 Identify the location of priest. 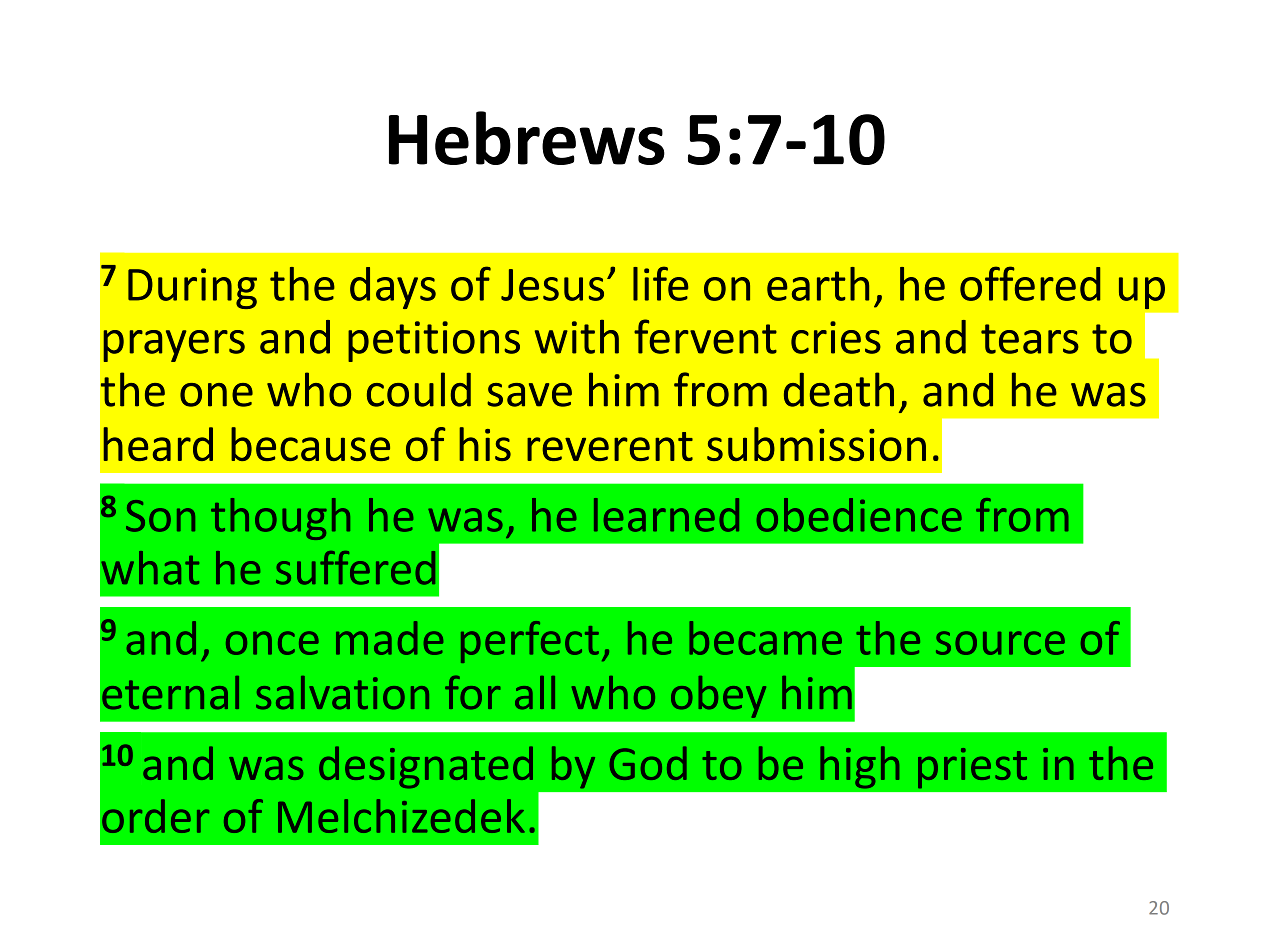
(972, 768).
